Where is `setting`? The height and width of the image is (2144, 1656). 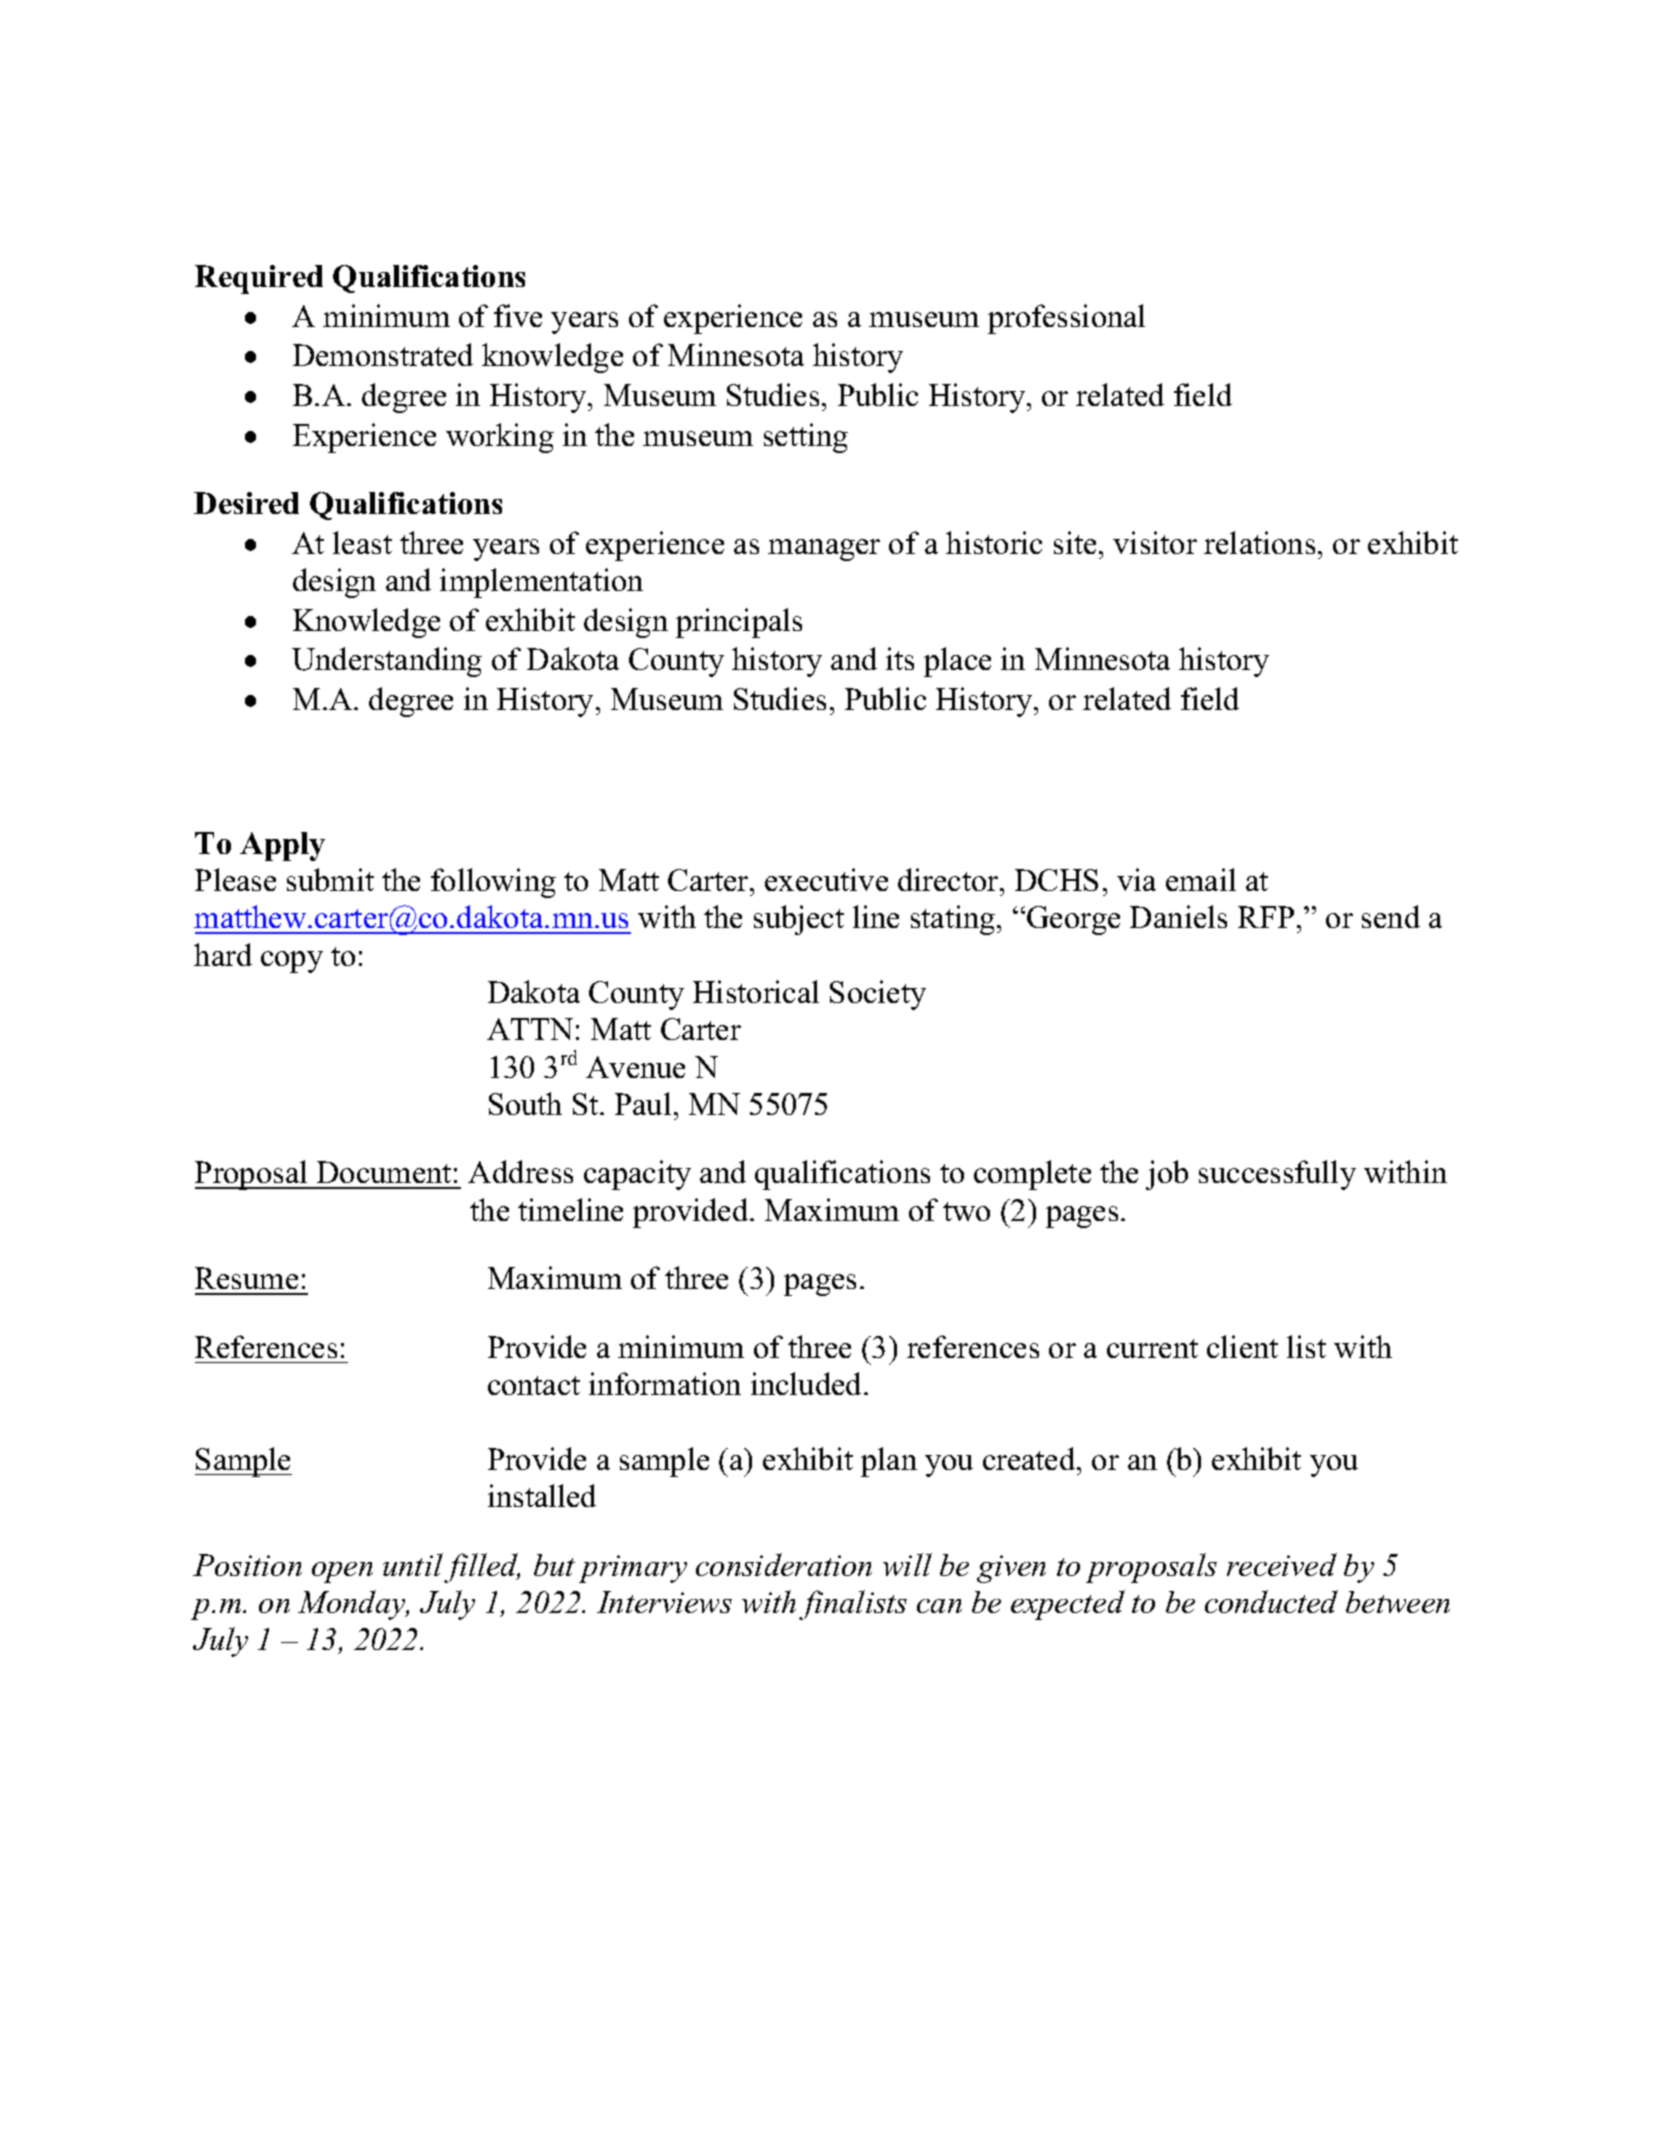
setting is located at coordinates (806, 438).
